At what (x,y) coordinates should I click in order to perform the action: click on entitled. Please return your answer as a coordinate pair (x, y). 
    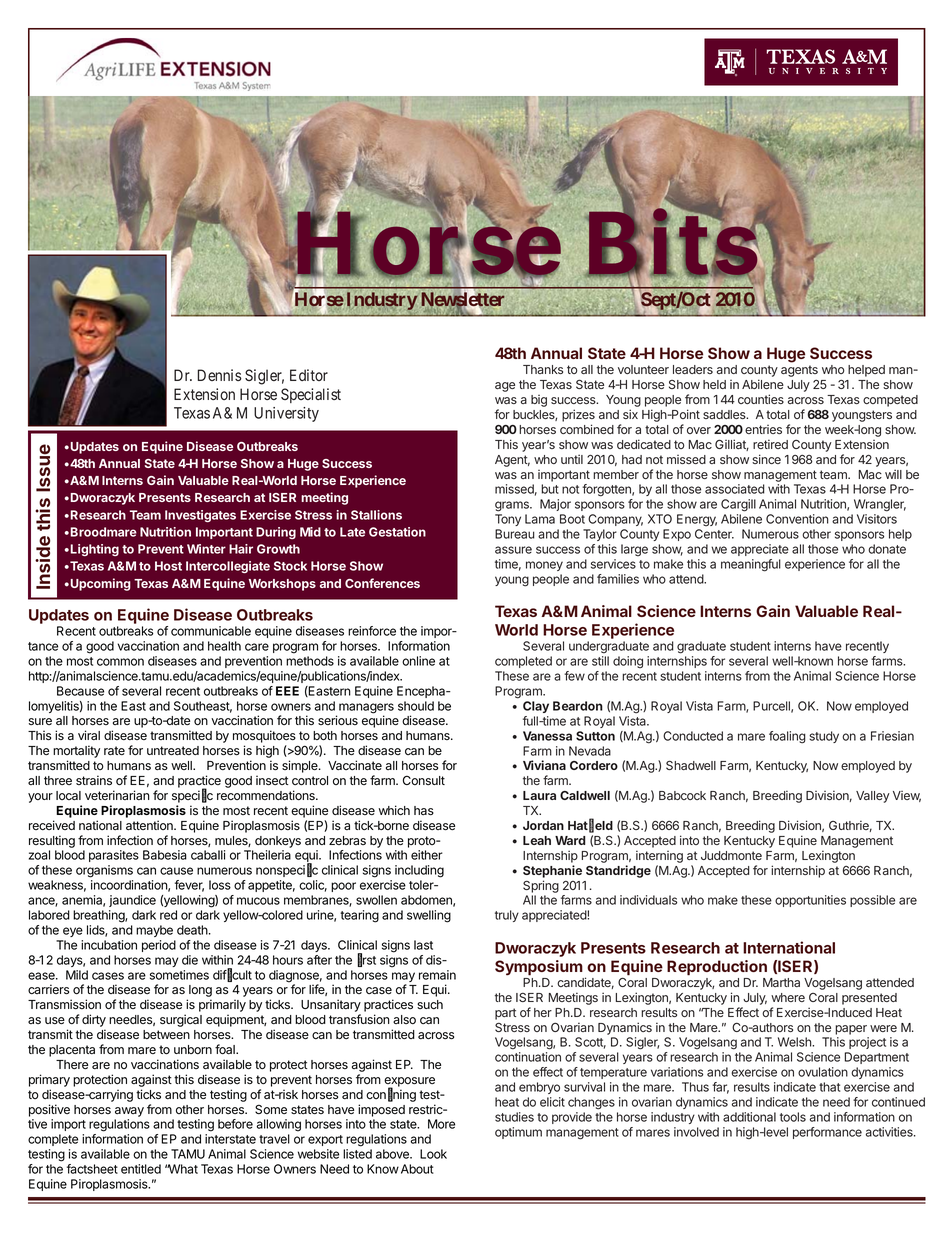
    Looking at the image, I should click on (141, 1169).
